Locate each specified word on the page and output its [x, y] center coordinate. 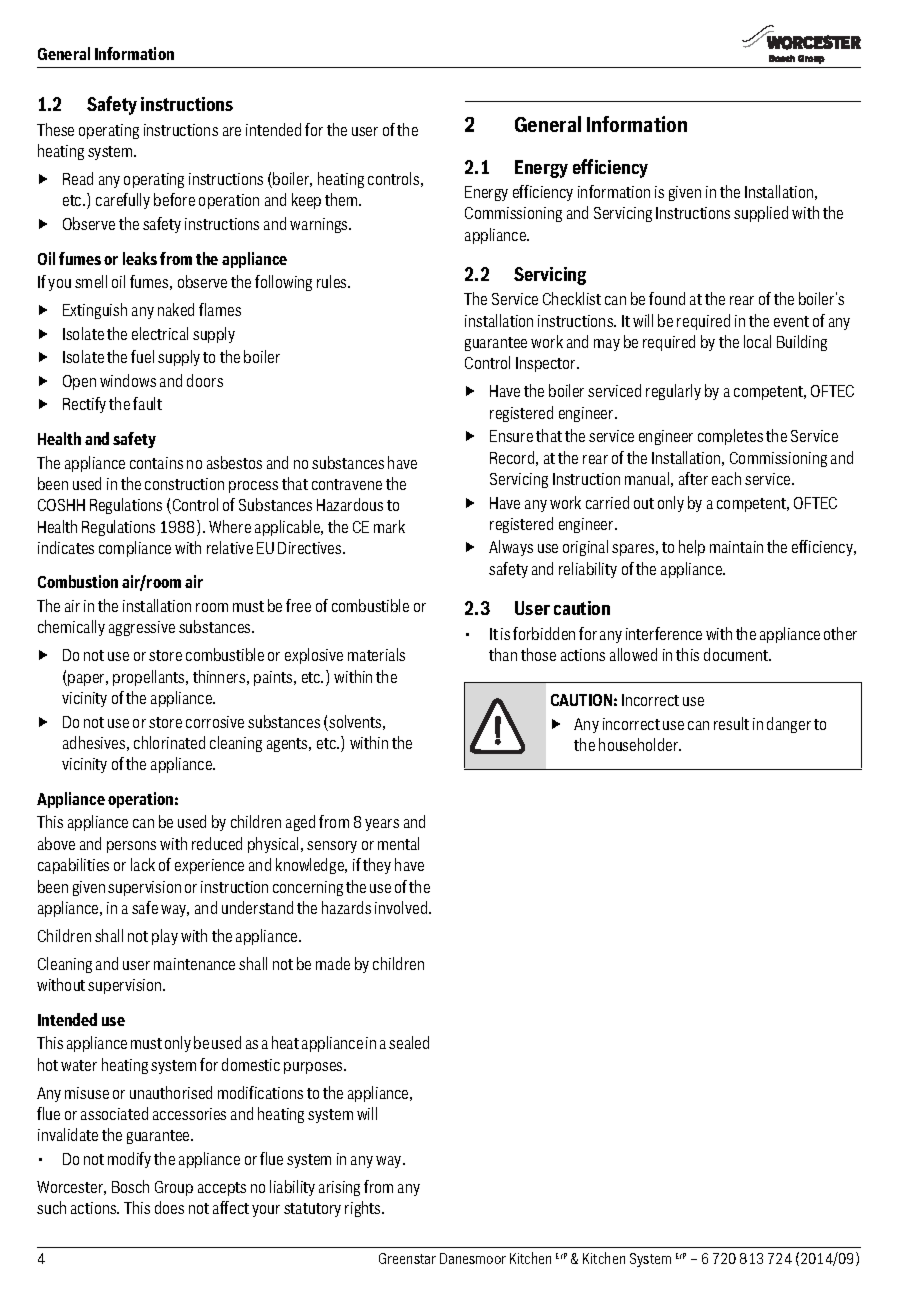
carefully [123, 201]
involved [402, 907]
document [737, 654]
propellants [150, 678]
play [165, 937]
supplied [761, 214]
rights [364, 1209]
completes [730, 437]
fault [147, 403]
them [342, 199]
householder [640, 744]
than [503, 654]
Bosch [130, 1186]
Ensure [511, 436]
